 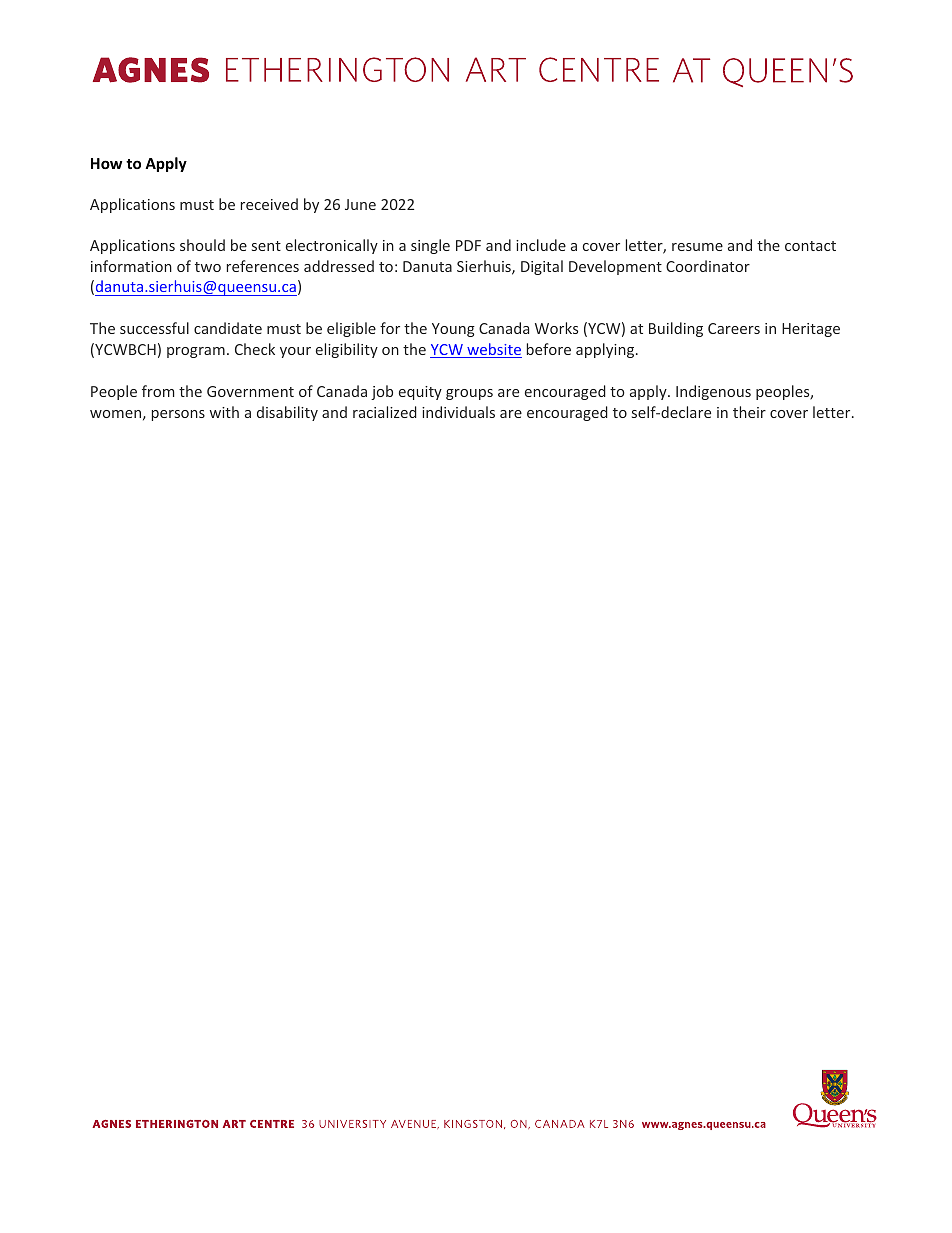 What do you see at coordinates (106, 163) in the screenshot?
I see `How` at bounding box center [106, 163].
